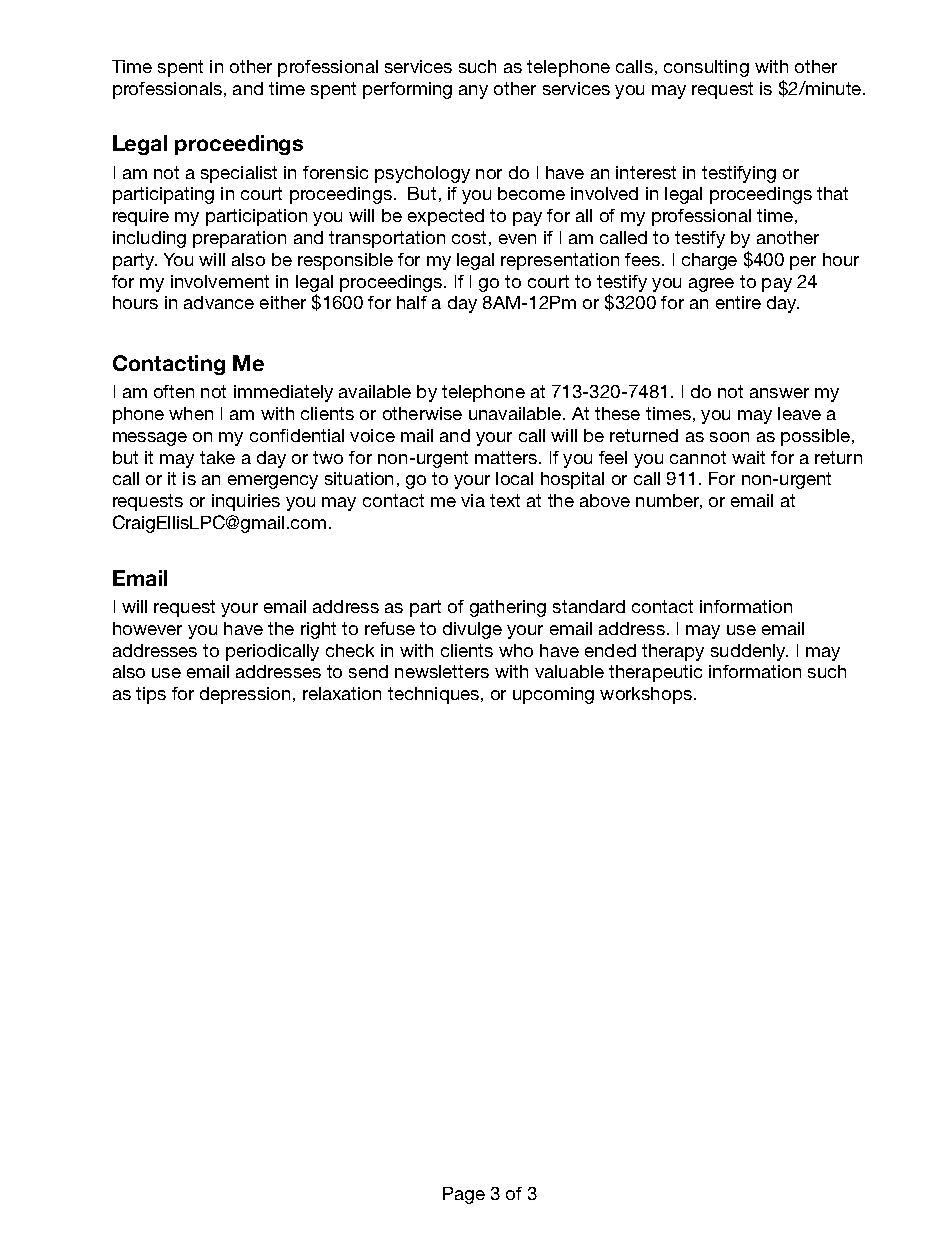 The height and width of the document is (1233, 952). I want to click on advance, so click(219, 302).
